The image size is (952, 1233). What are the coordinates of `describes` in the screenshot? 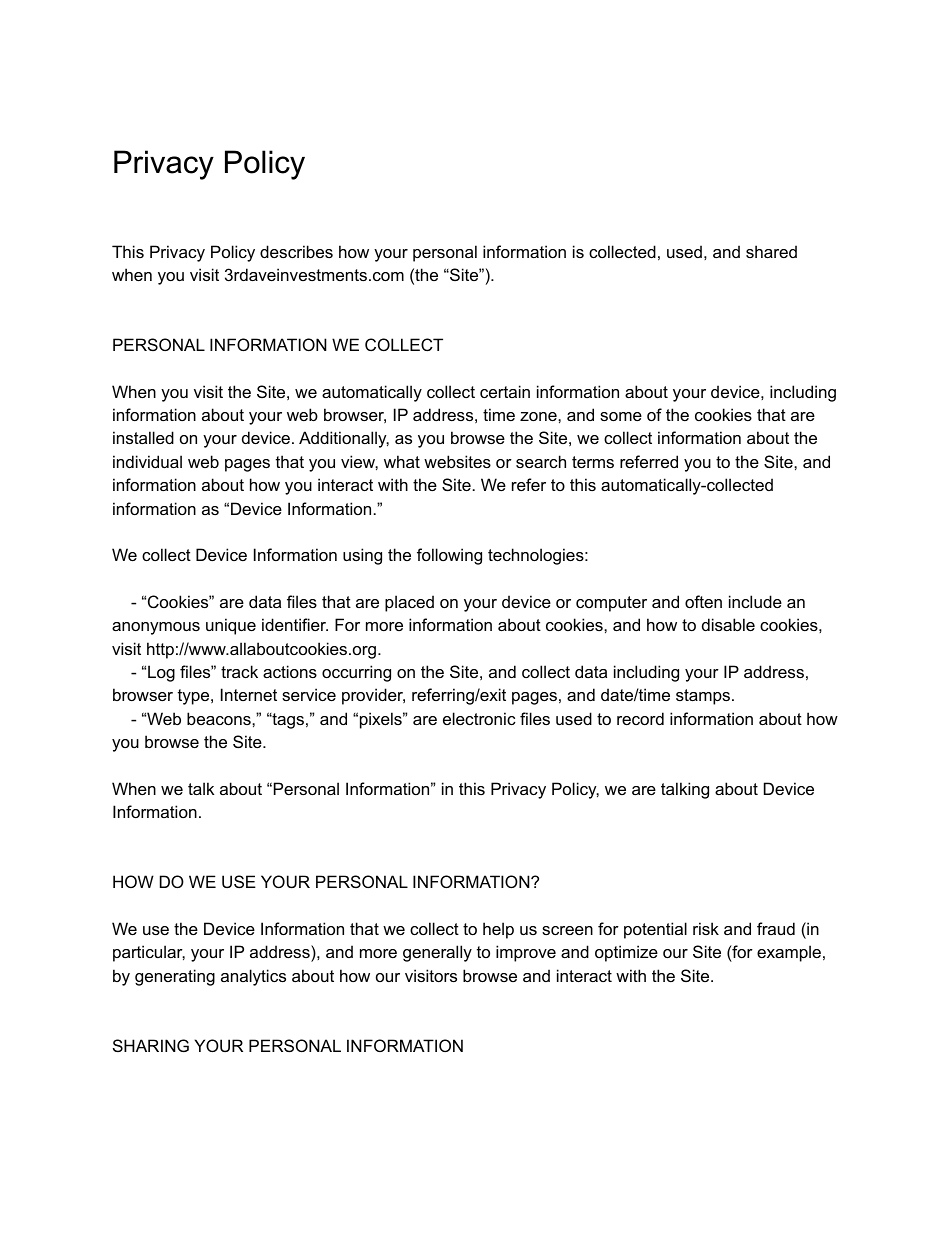 It's located at (296, 251).
